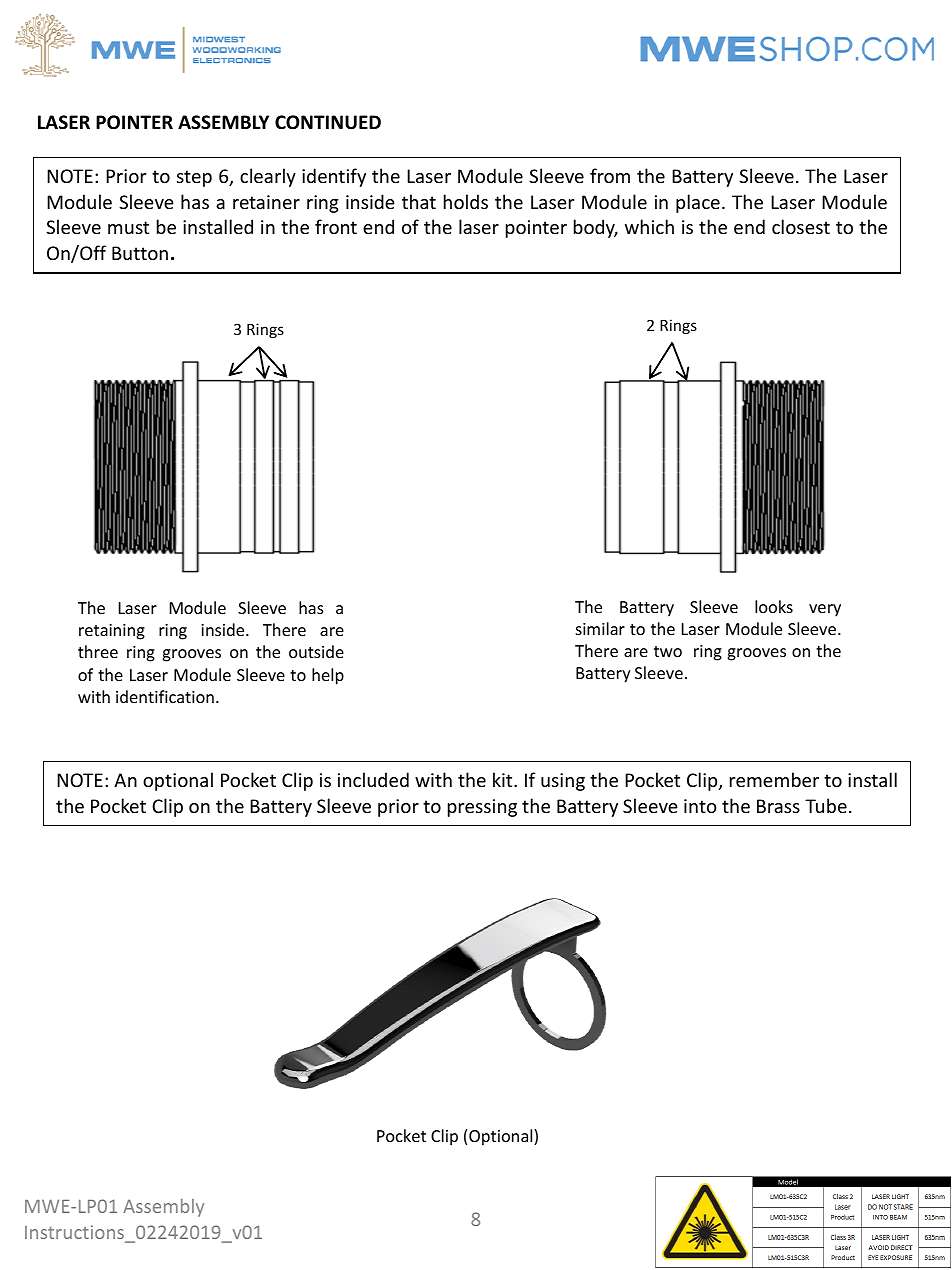 Image resolution: width=952 pixels, height=1270 pixels. Describe the element at coordinates (373, 779) in the screenshot. I see `included` at that location.
